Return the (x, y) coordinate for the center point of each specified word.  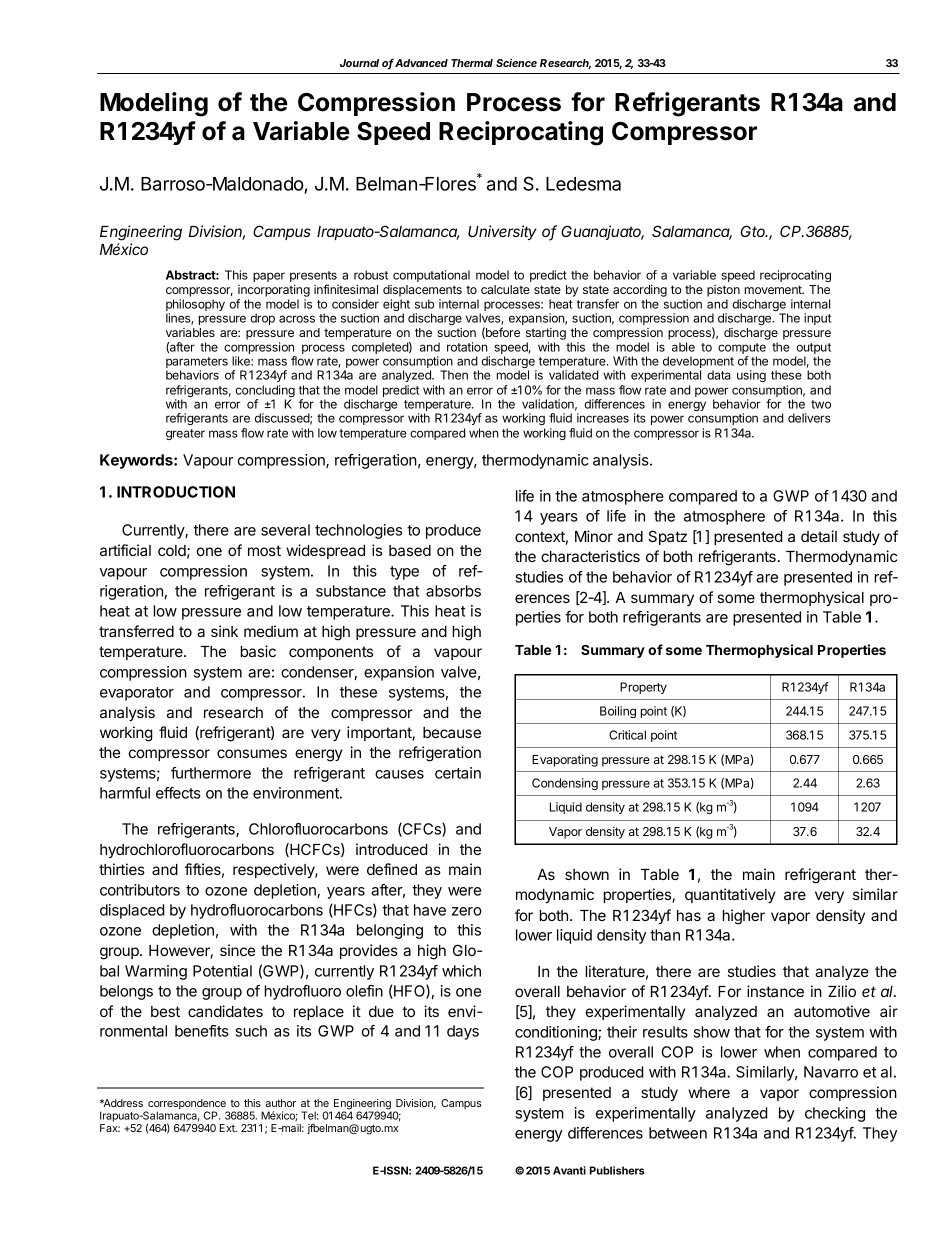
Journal (359, 63)
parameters (197, 364)
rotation (467, 347)
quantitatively (730, 895)
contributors (140, 890)
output (813, 350)
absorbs (453, 591)
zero (467, 911)
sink (224, 631)
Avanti (569, 1170)
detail (819, 536)
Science (516, 62)
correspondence (187, 1105)
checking (835, 1114)
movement (774, 289)
